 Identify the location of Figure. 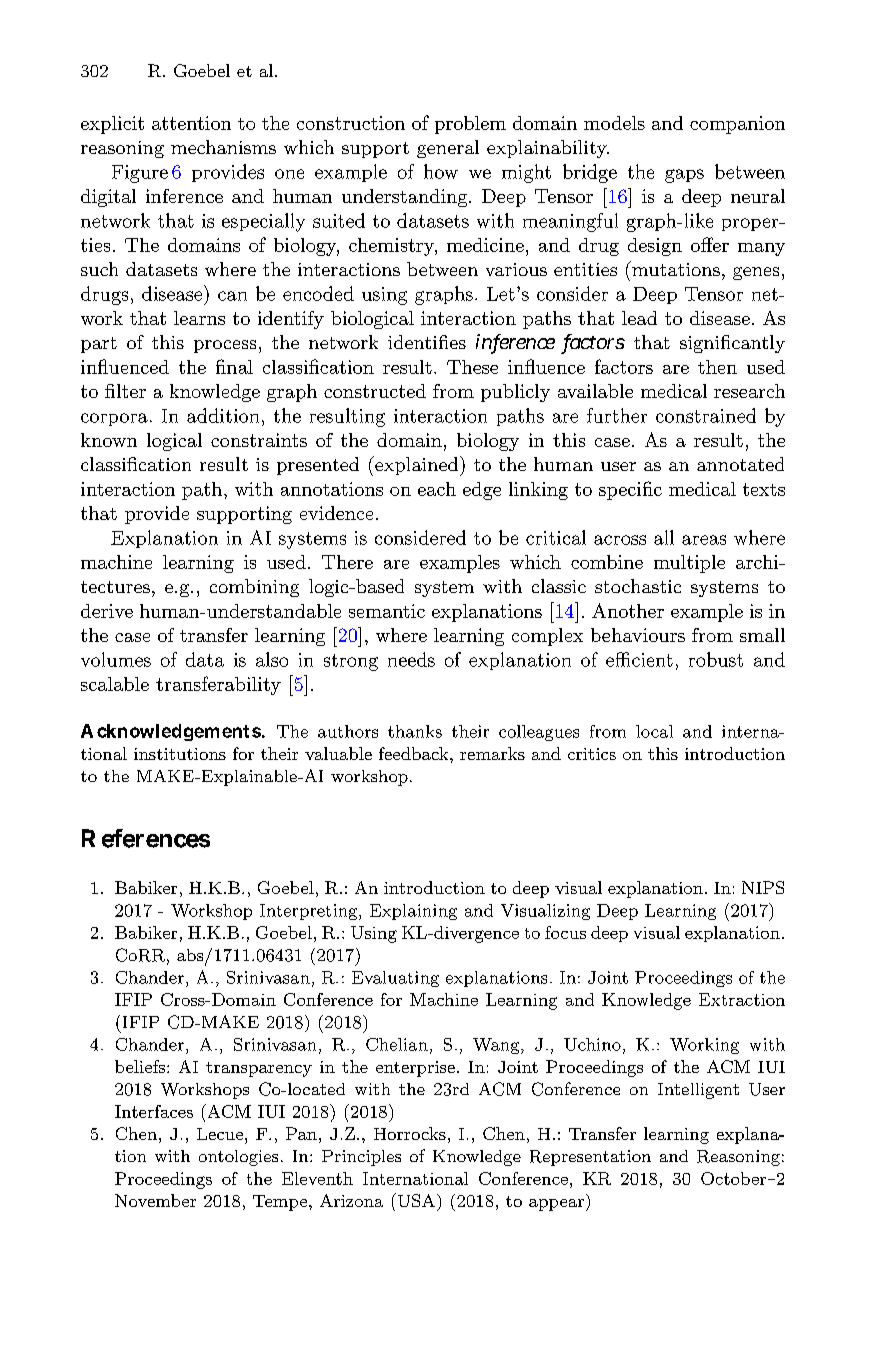
(140, 174).
